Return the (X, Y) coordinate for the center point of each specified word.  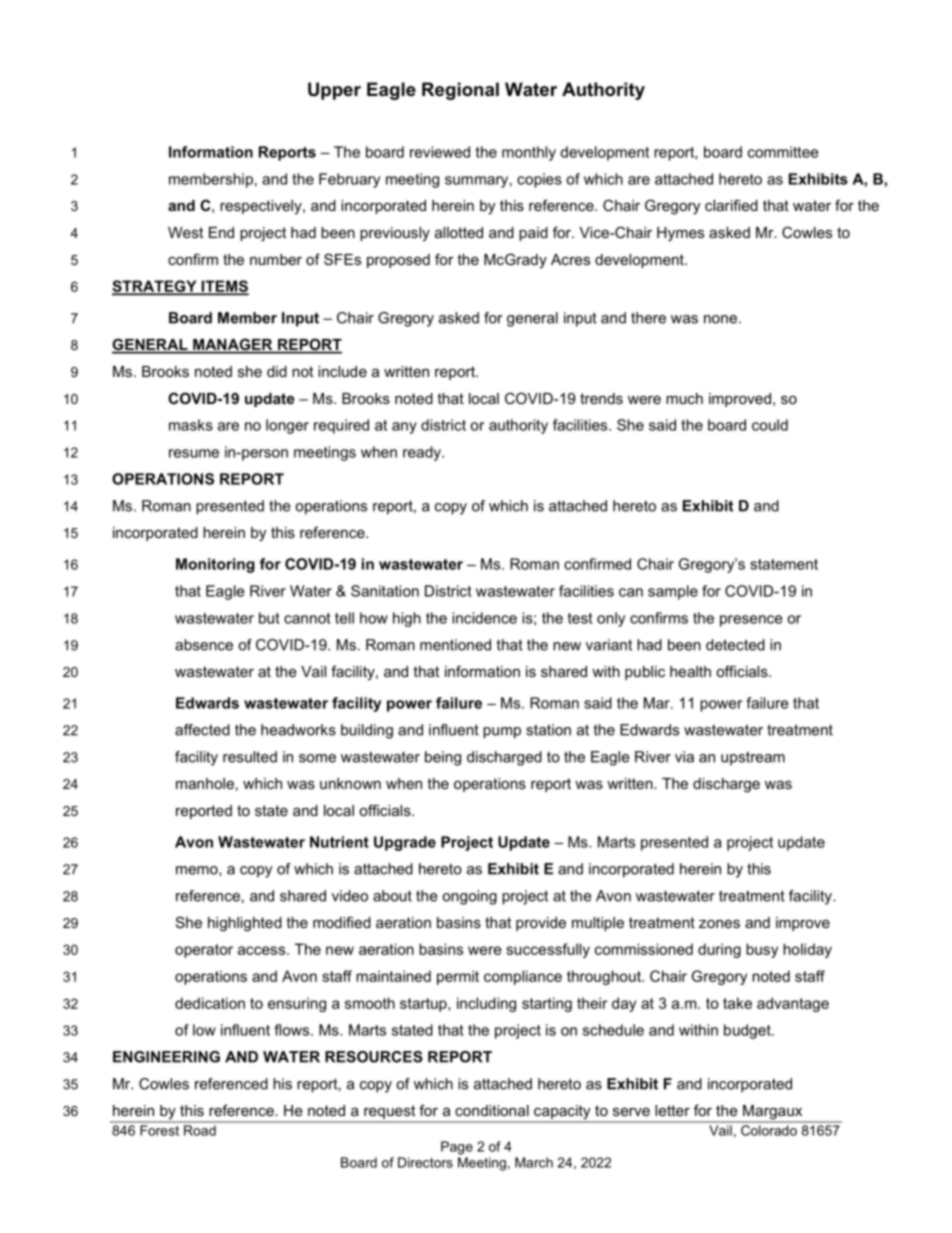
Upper (334, 91)
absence (204, 645)
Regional (460, 91)
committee (783, 152)
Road (200, 1130)
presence (751, 621)
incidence (484, 618)
